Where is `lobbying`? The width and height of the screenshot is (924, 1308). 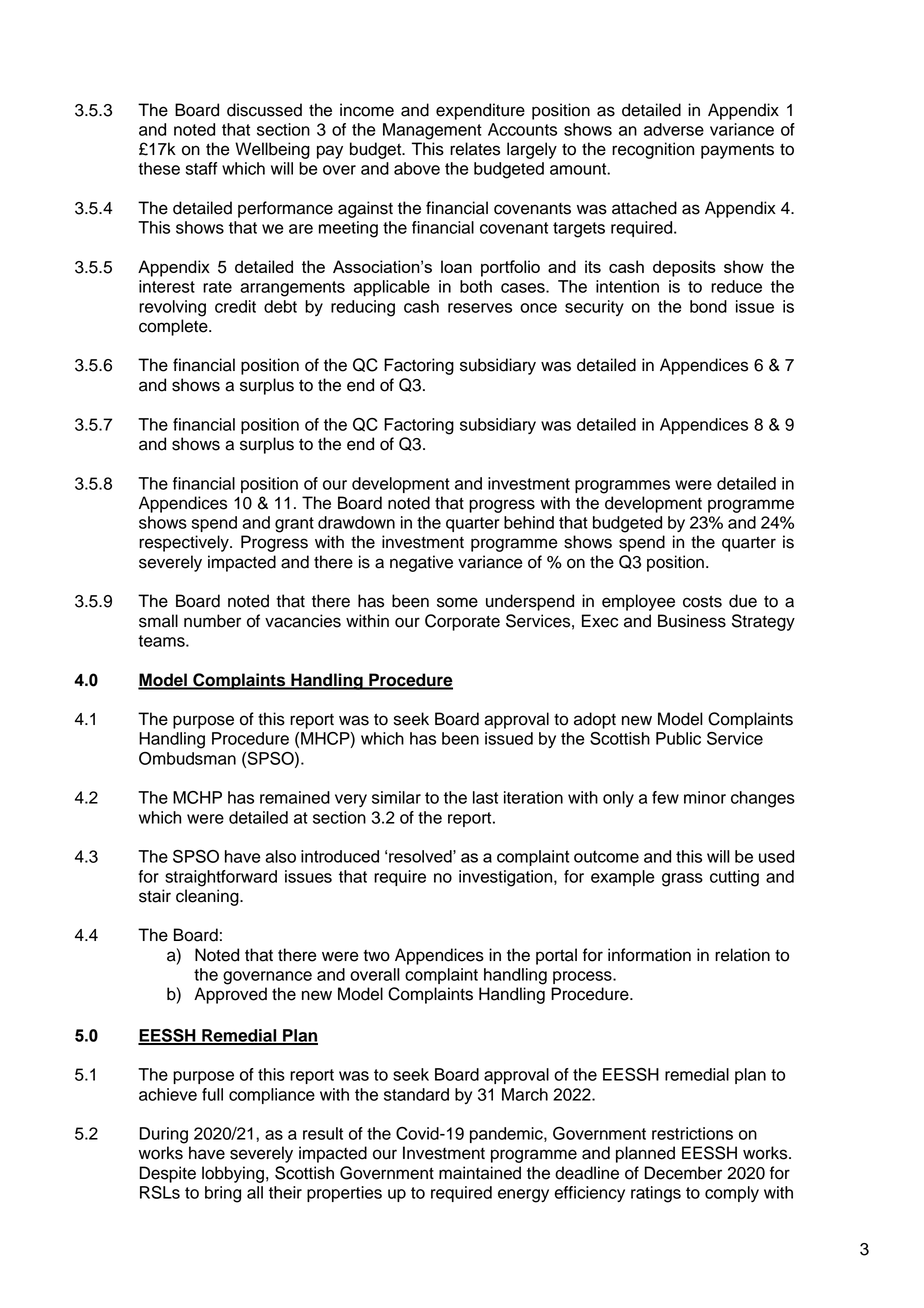
lobbying is located at coordinates (233, 1174).
